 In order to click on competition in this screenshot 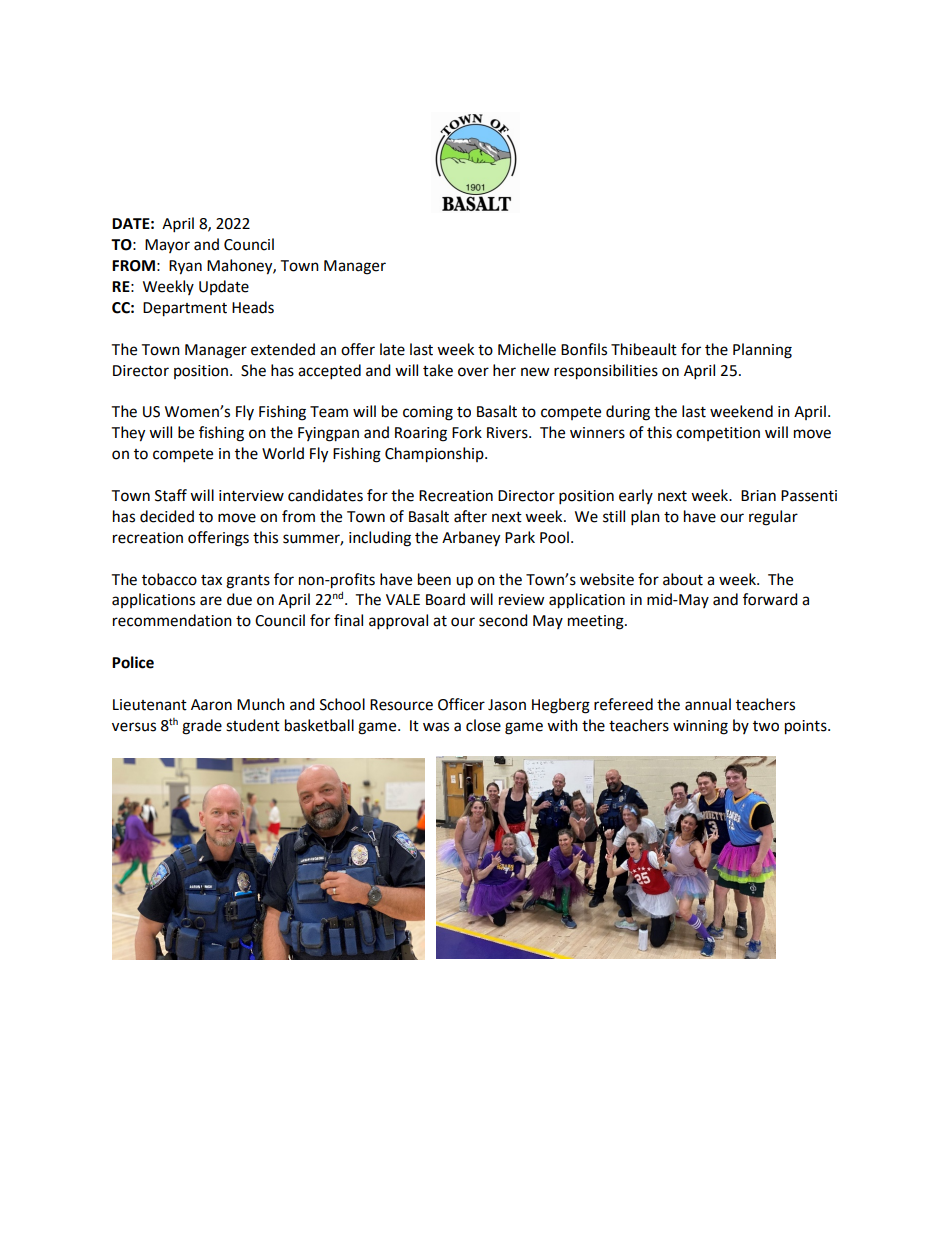, I will do `click(718, 434)`.
